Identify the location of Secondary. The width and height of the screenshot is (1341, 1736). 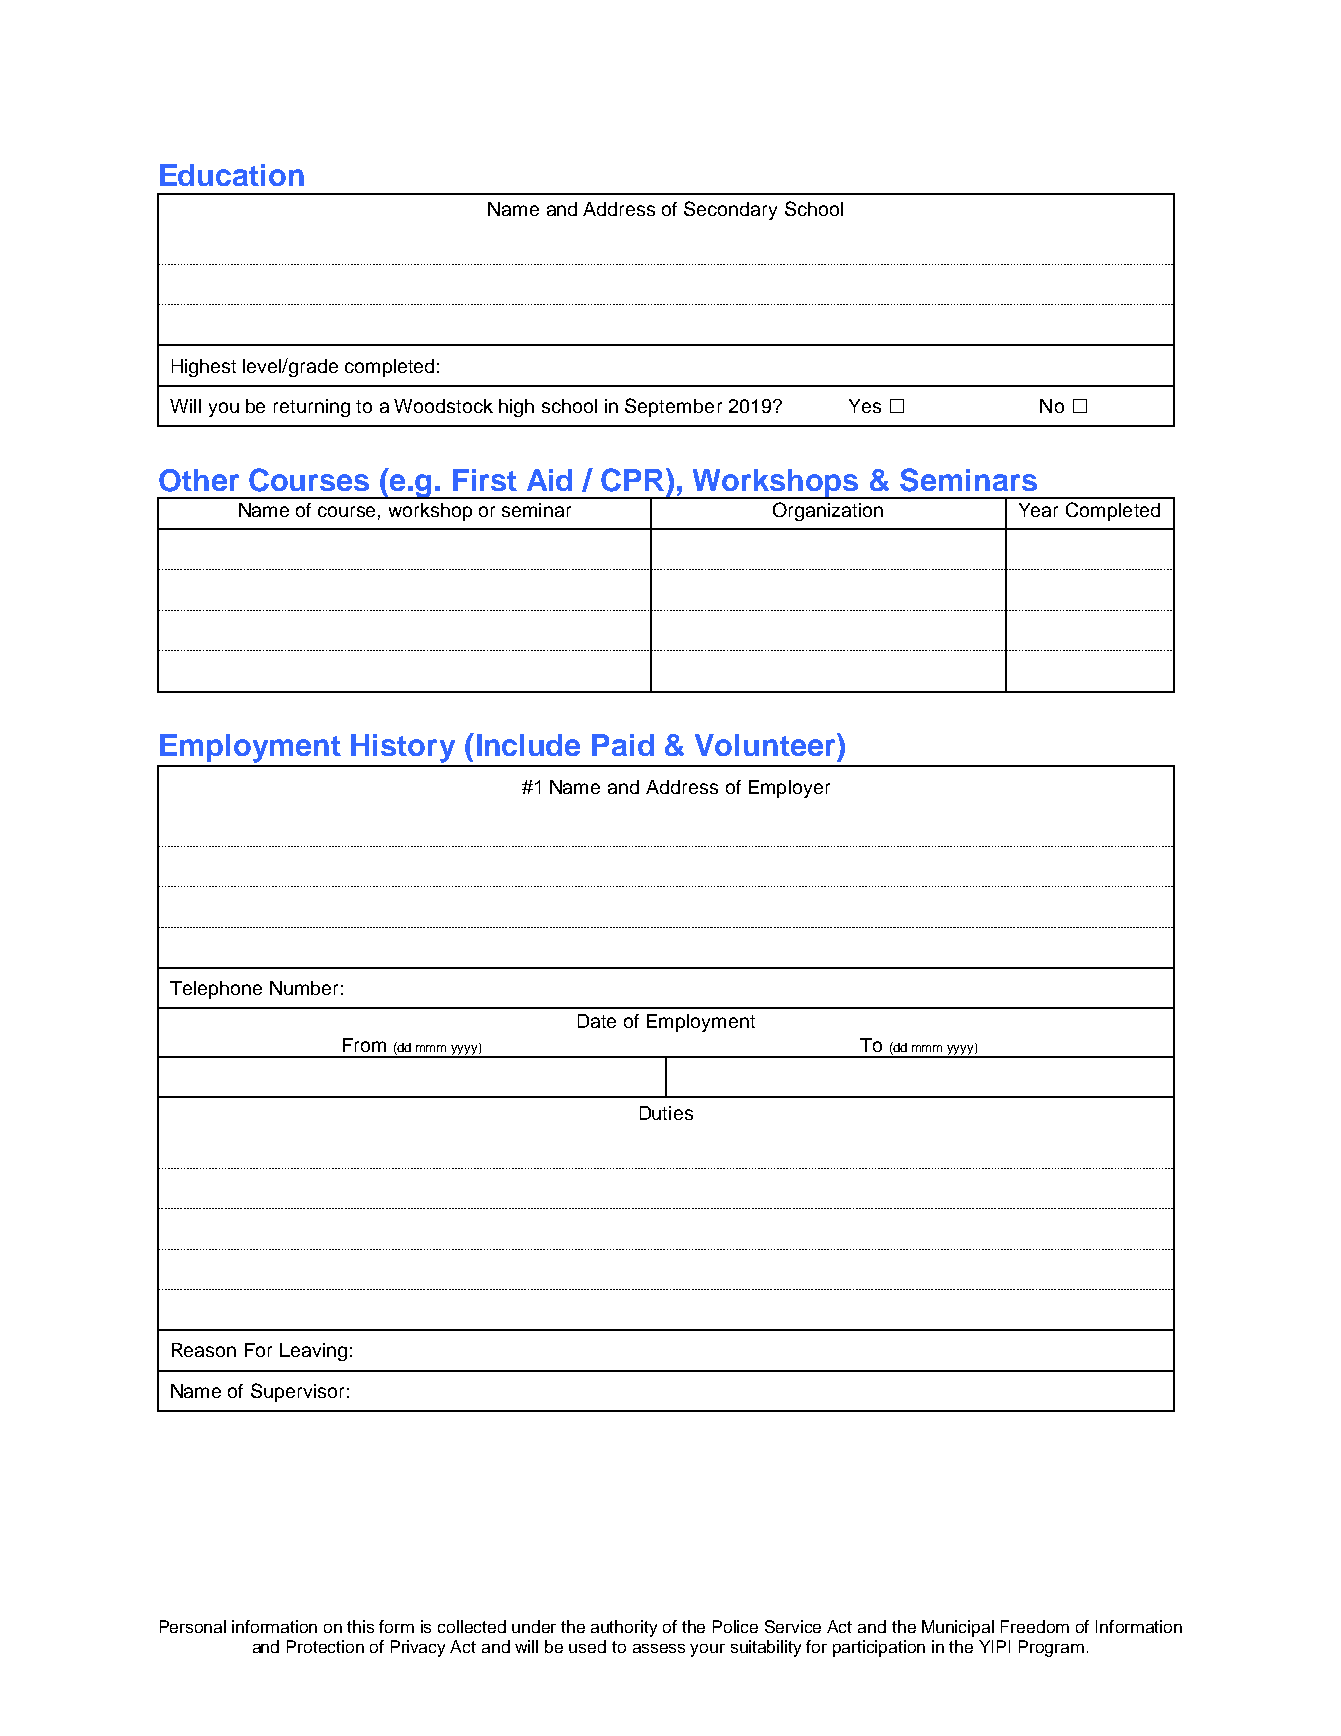
(730, 210).
